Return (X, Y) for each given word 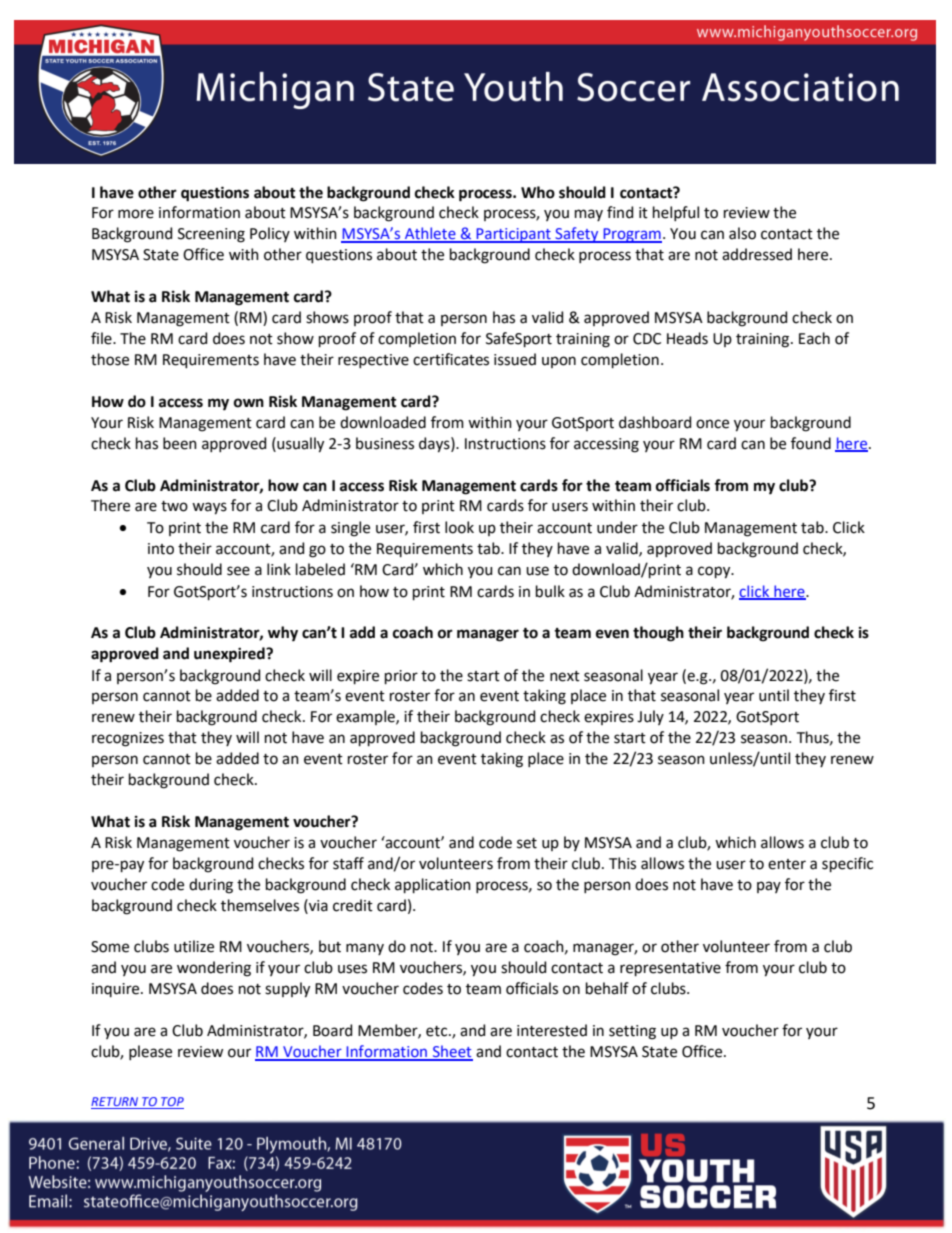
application (433, 885)
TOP (171, 1103)
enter (787, 864)
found (811, 443)
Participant (514, 235)
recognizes (128, 739)
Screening (211, 235)
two (174, 506)
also (742, 233)
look (459, 527)
